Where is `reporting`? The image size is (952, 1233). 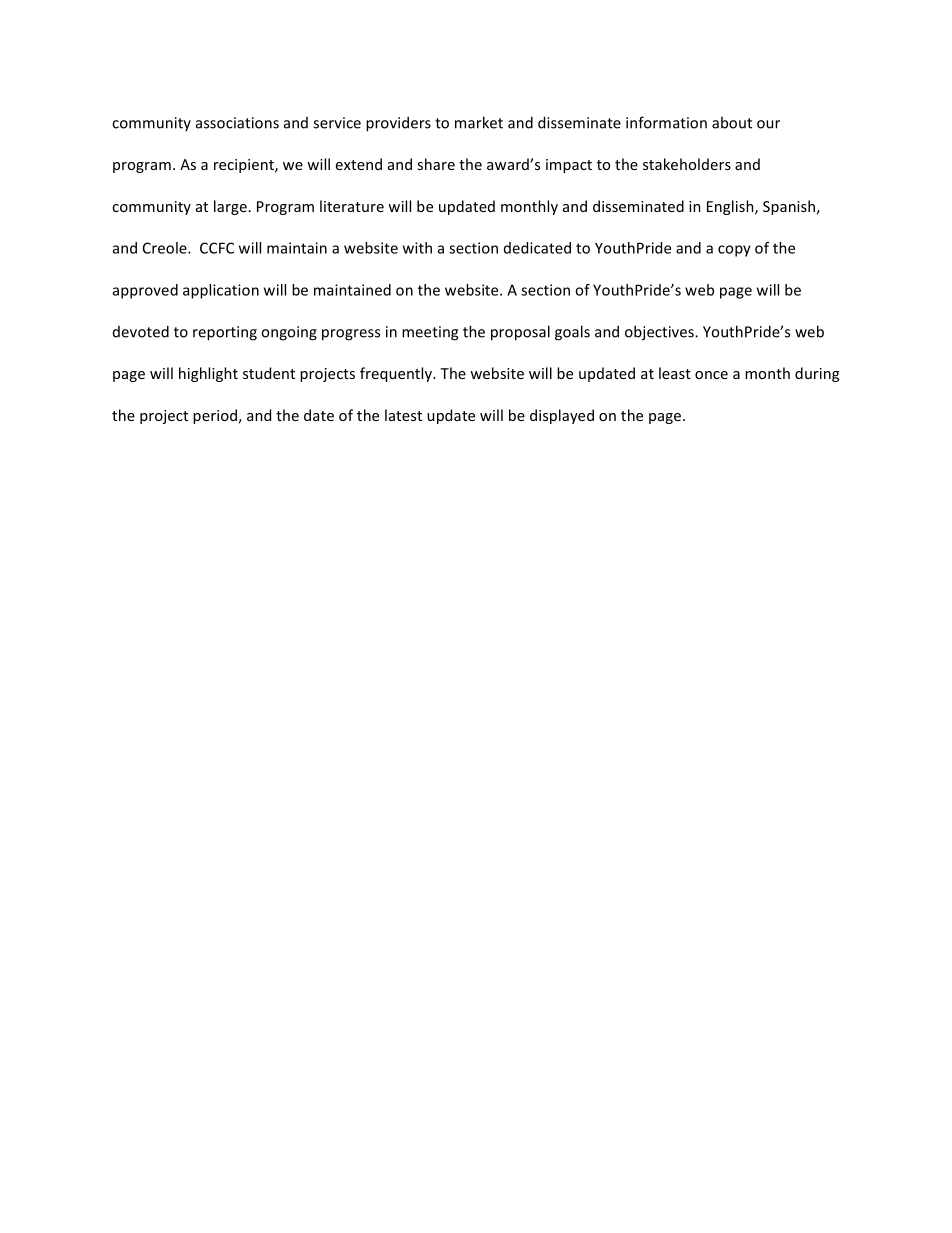 reporting is located at coordinates (225, 333).
